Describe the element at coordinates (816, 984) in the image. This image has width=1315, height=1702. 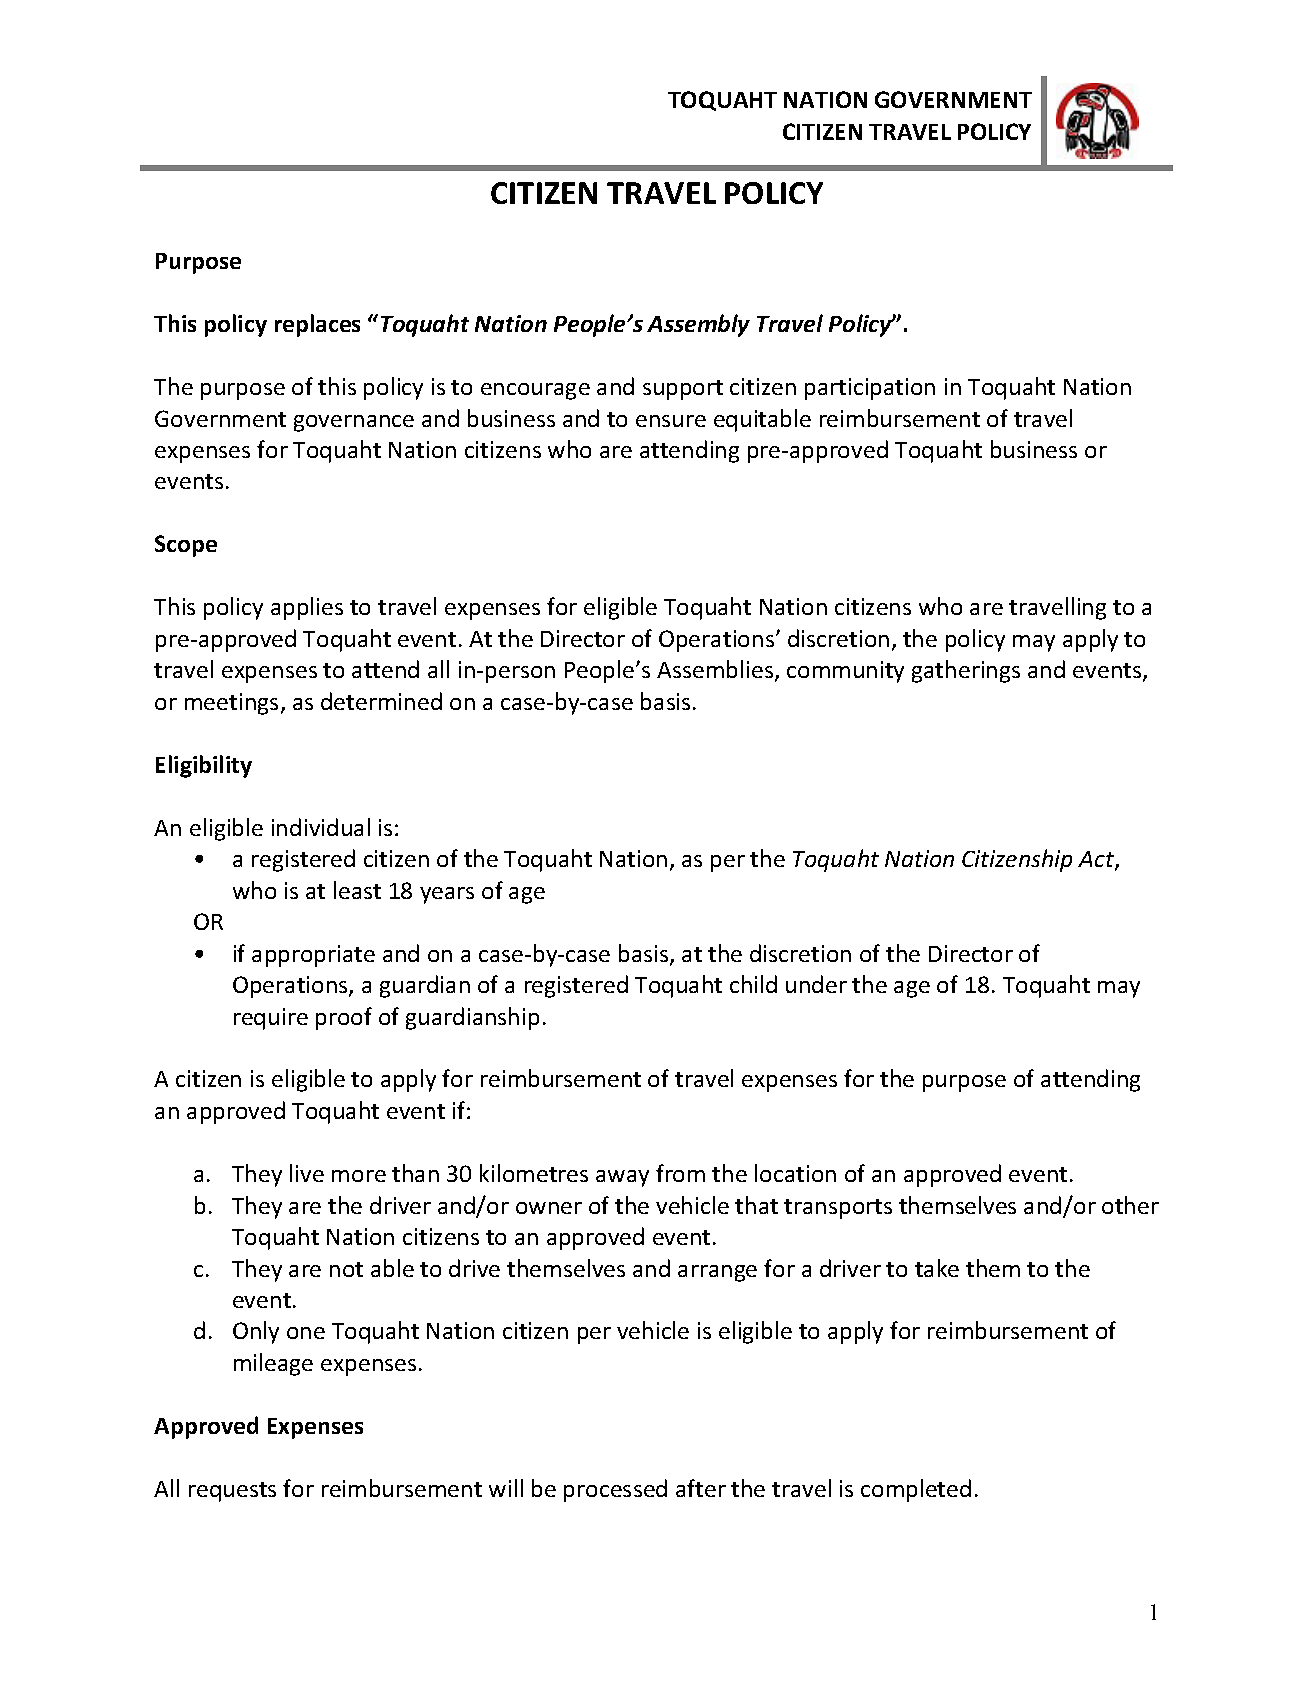
I see `under` at that location.
